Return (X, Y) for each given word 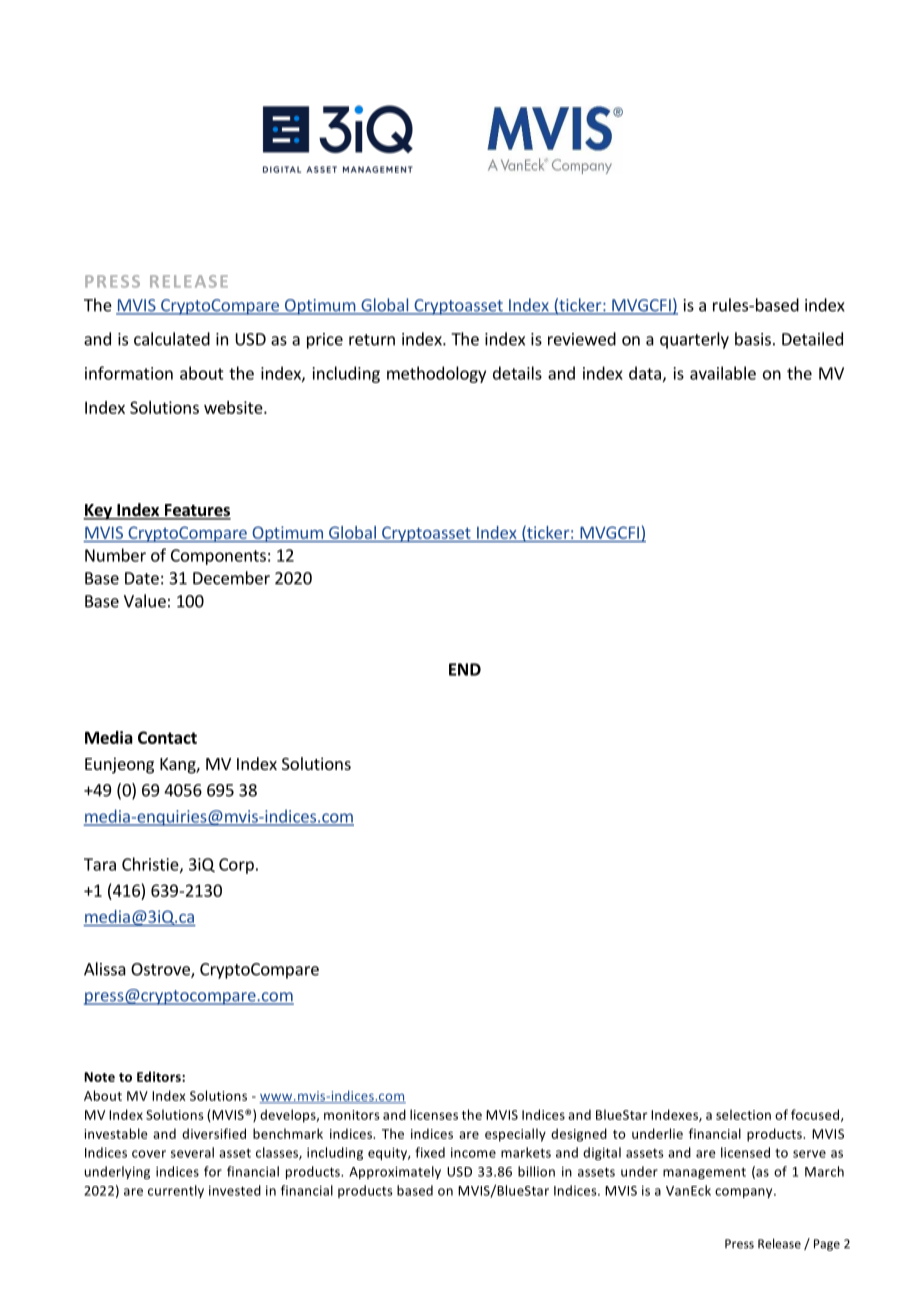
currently (176, 1191)
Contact (167, 737)
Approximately (395, 1172)
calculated (172, 339)
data (645, 373)
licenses (434, 1114)
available (723, 373)
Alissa (105, 969)
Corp (236, 866)
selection (743, 1114)
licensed (745, 1152)
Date (142, 578)
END (465, 669)
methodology (436, 374)
